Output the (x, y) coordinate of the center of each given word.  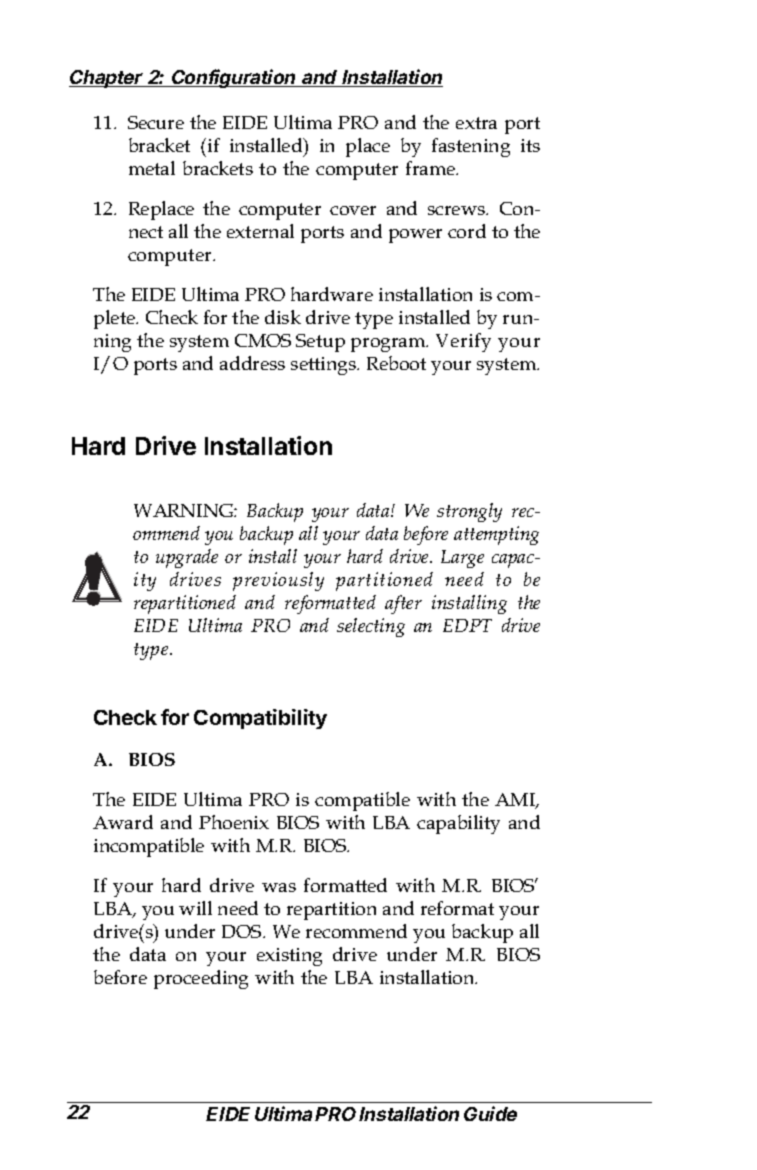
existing (289, 957)
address (252, 363)
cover (353, 210)
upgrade (187, 558)
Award (123, 822)
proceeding (201, 979)
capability (458, 824)
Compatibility (260, 719)
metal (152, 168)
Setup (320, 343)
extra (476, 123)
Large (462, 559)
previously (278, 581)
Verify (463, 342)
